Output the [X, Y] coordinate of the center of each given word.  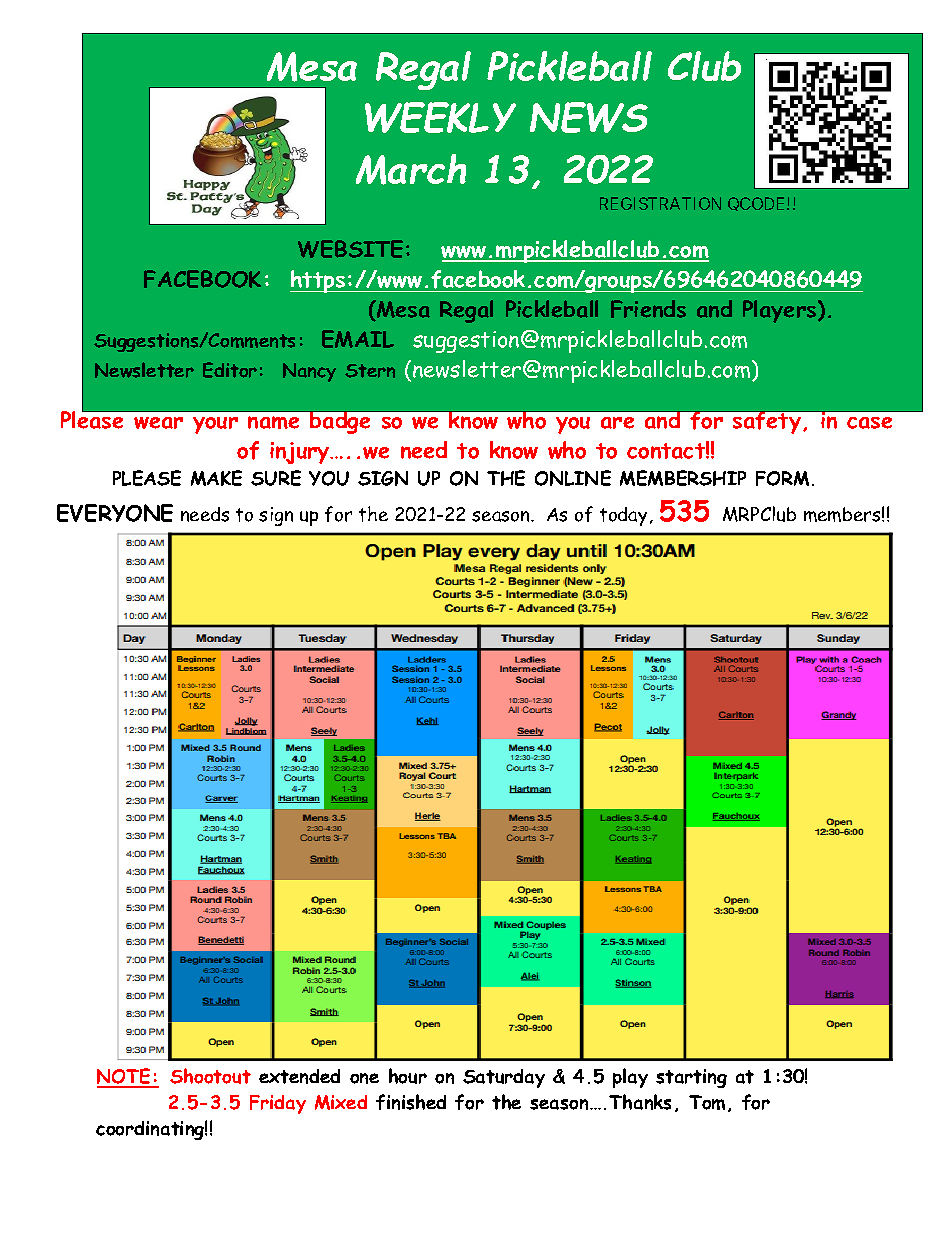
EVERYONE [115, 513]
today [623, 516]
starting [691, 1078]
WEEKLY [440, 117]
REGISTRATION [660, 203]
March [411, 169]
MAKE [216, 478]
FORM [782, 478]
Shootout [210, 1076]
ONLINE [573, 478]
